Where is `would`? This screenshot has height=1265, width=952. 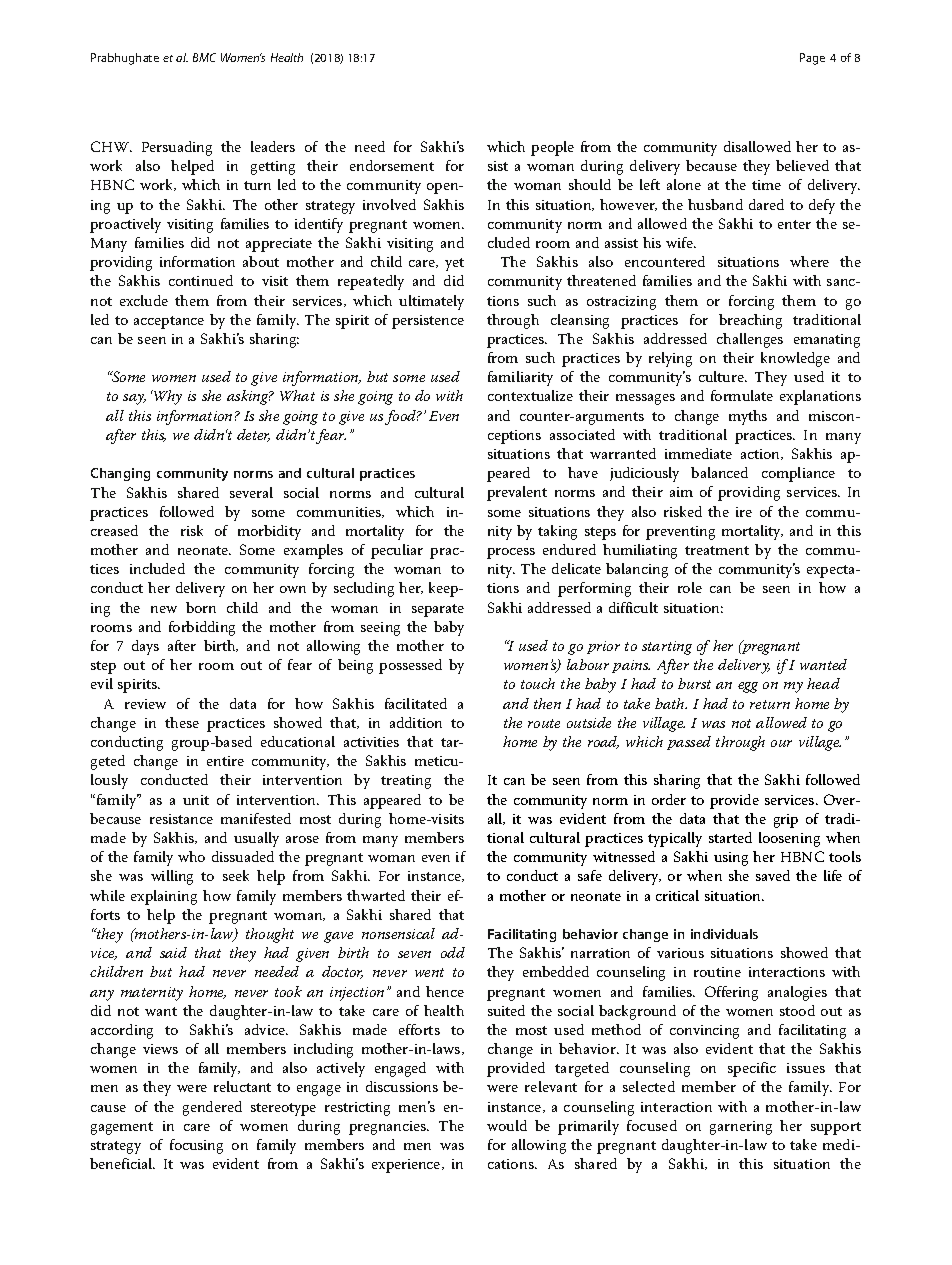
would is located at coordinates (507, 1125).
